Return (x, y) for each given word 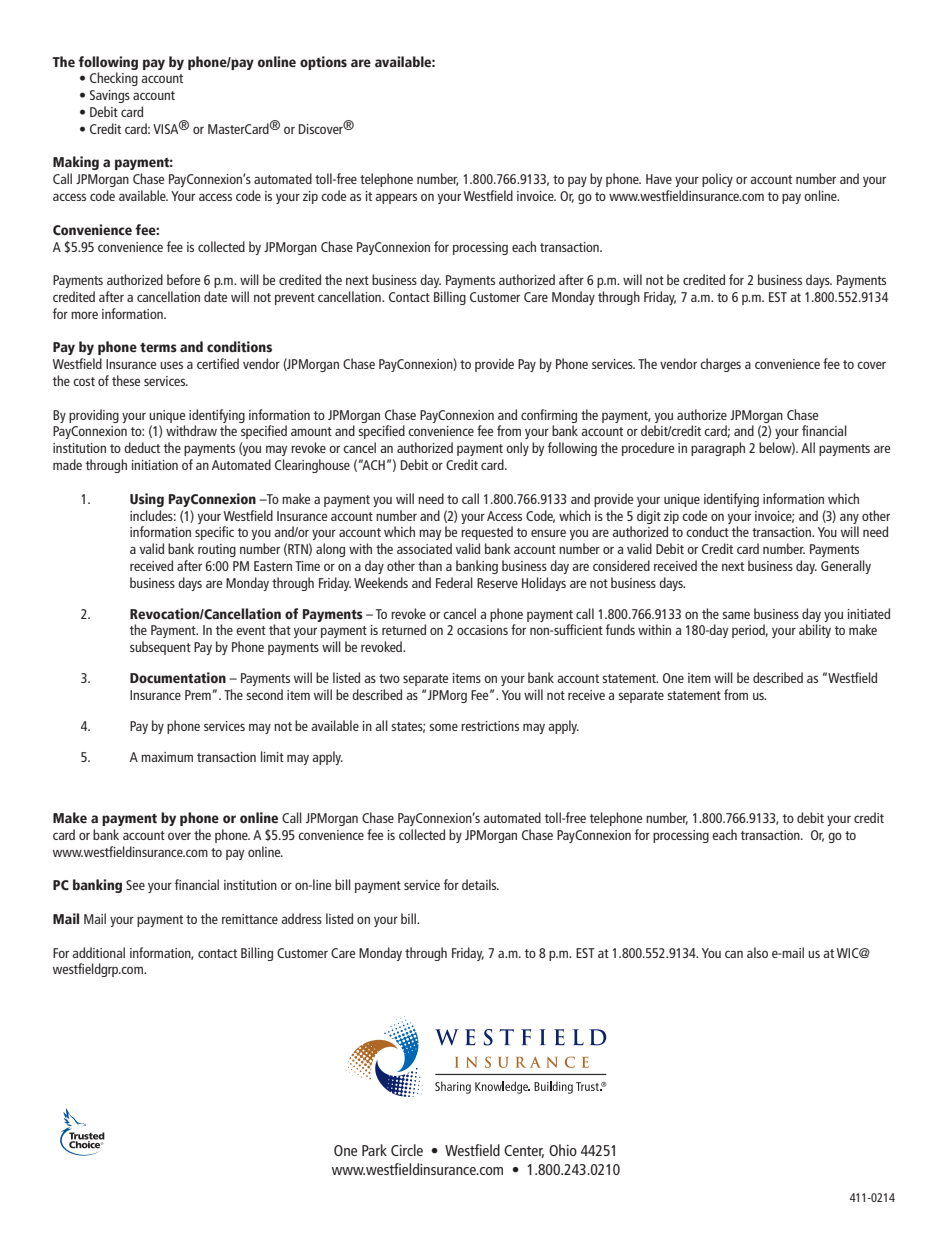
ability (815, 631)
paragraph (718, 449)
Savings (110, 96)
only (517, 449)
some (443, 727)
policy (717, 180)
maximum (167, 757)
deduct (142, 447)
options (323, 63)
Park (374, 1150)
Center (524, 1151)
